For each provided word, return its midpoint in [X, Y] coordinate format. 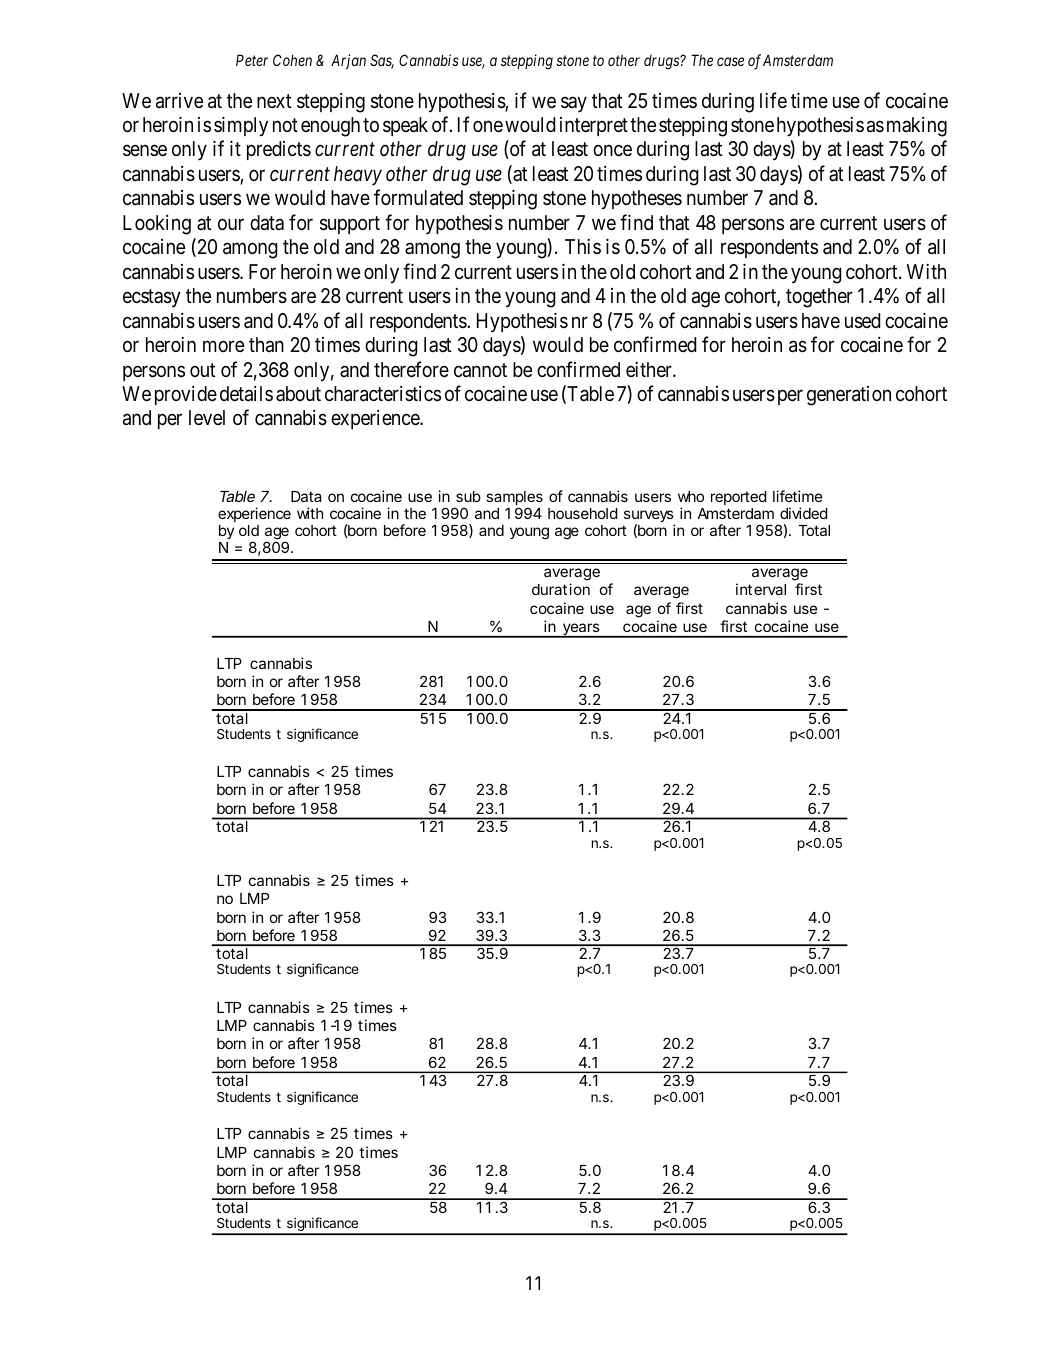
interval [761, 589]
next [274, 101]
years [581, 630]
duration [561, 589]
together [819, 298]
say [574, 104]
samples [514, 499]
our [231, 224]
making [917, 127]
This [583, 246]
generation [849, 396]
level [207, 417]
